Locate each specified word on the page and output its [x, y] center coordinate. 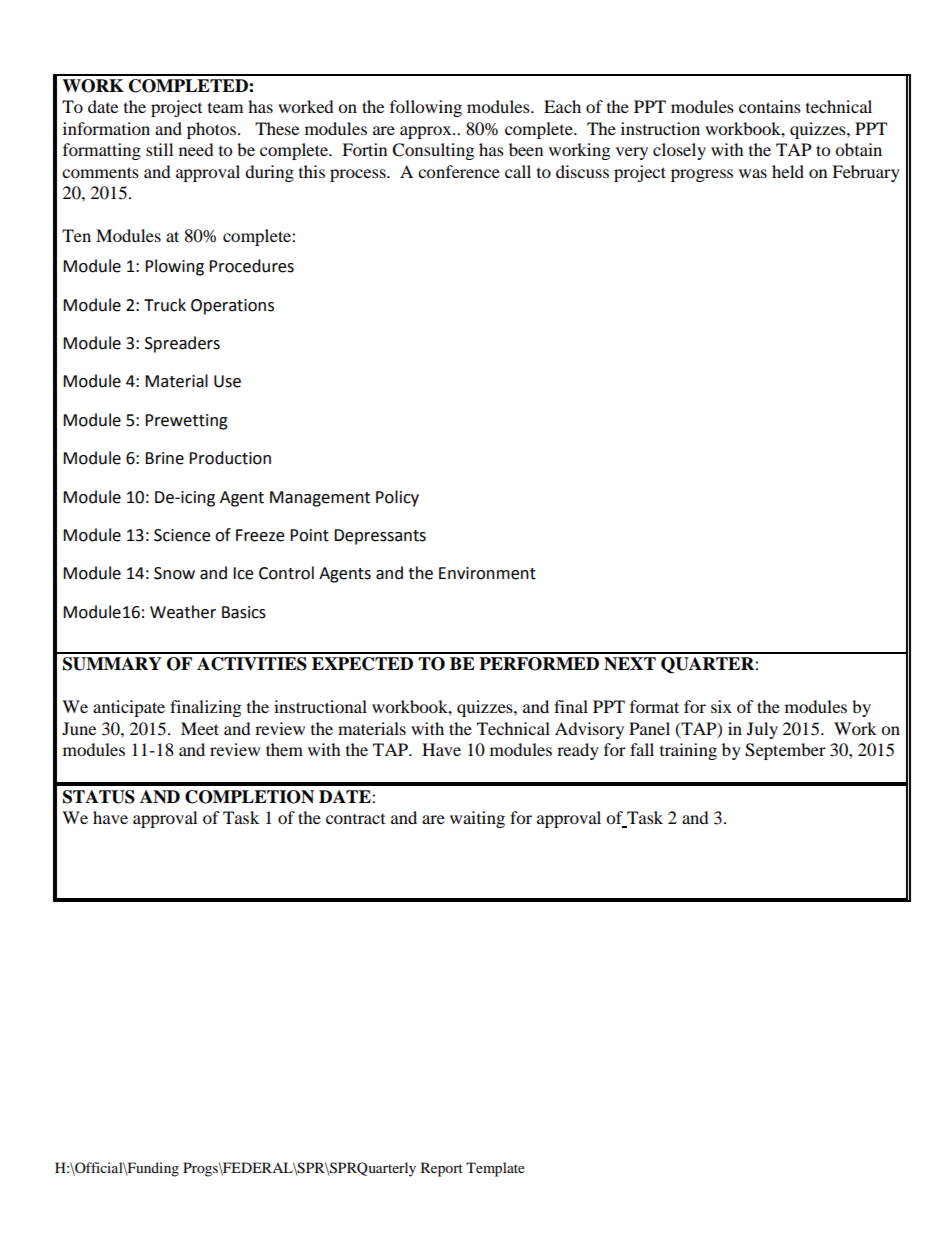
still [159, 149]
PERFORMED [539, 664]
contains [770, 106]
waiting [477, 819]
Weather [183, 612]
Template [495, 1169]
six [721, 706]
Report [442, 1169]
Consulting [433, 151]
